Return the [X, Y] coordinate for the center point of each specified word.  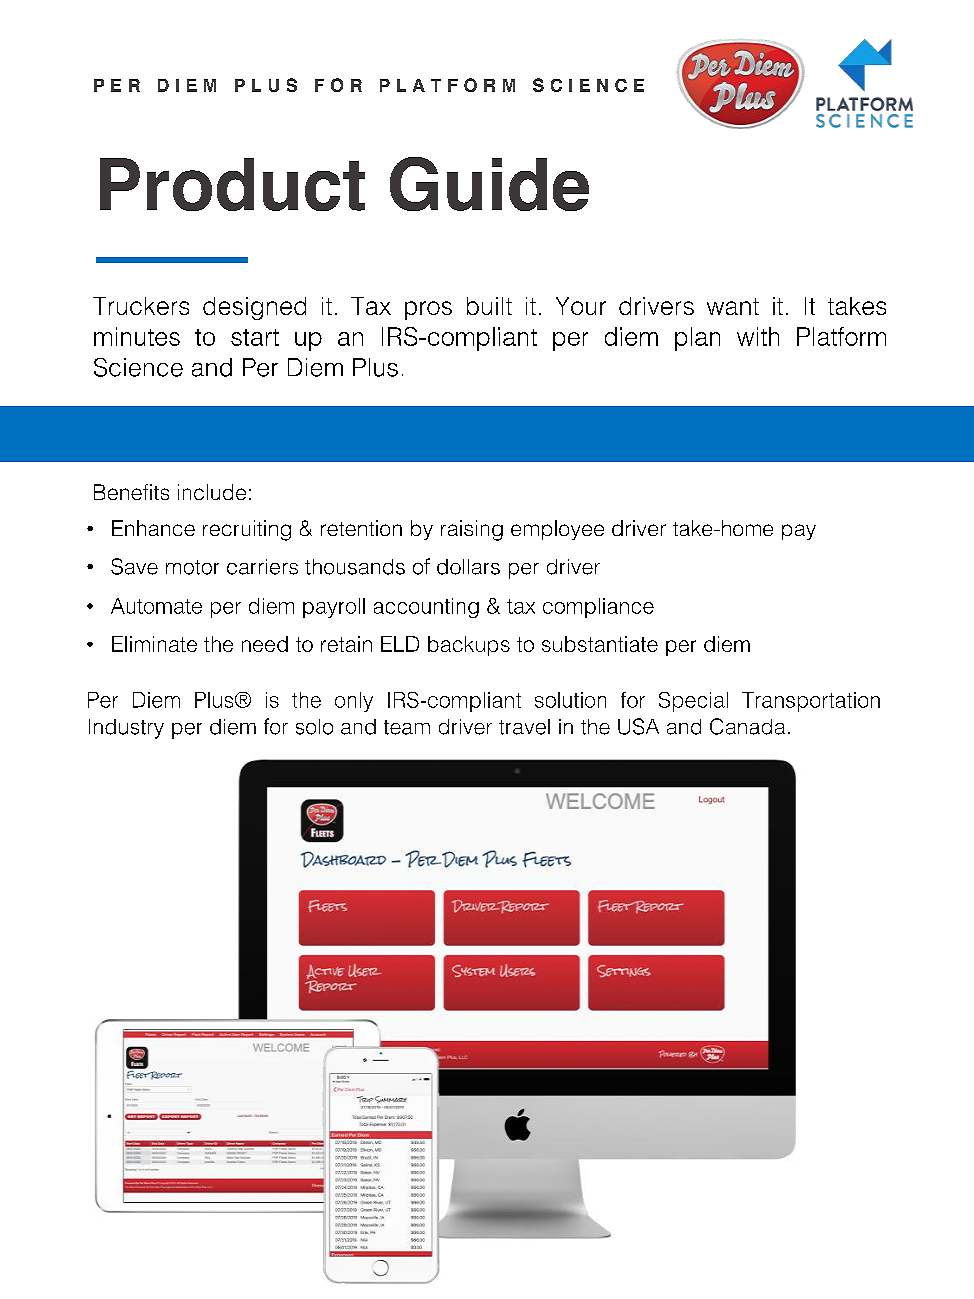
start [255, 337]
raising [472, 530]
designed [254, 308]
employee [557, 530]
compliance [598, 608]
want [733, 306]
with [758, 336]
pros [428, 310]
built [489, 306]
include [212, 492]
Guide [489, 184]
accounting [426, 608]
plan [697, 339]
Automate [156, 606]
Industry [126, 729]
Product [232, 184]
